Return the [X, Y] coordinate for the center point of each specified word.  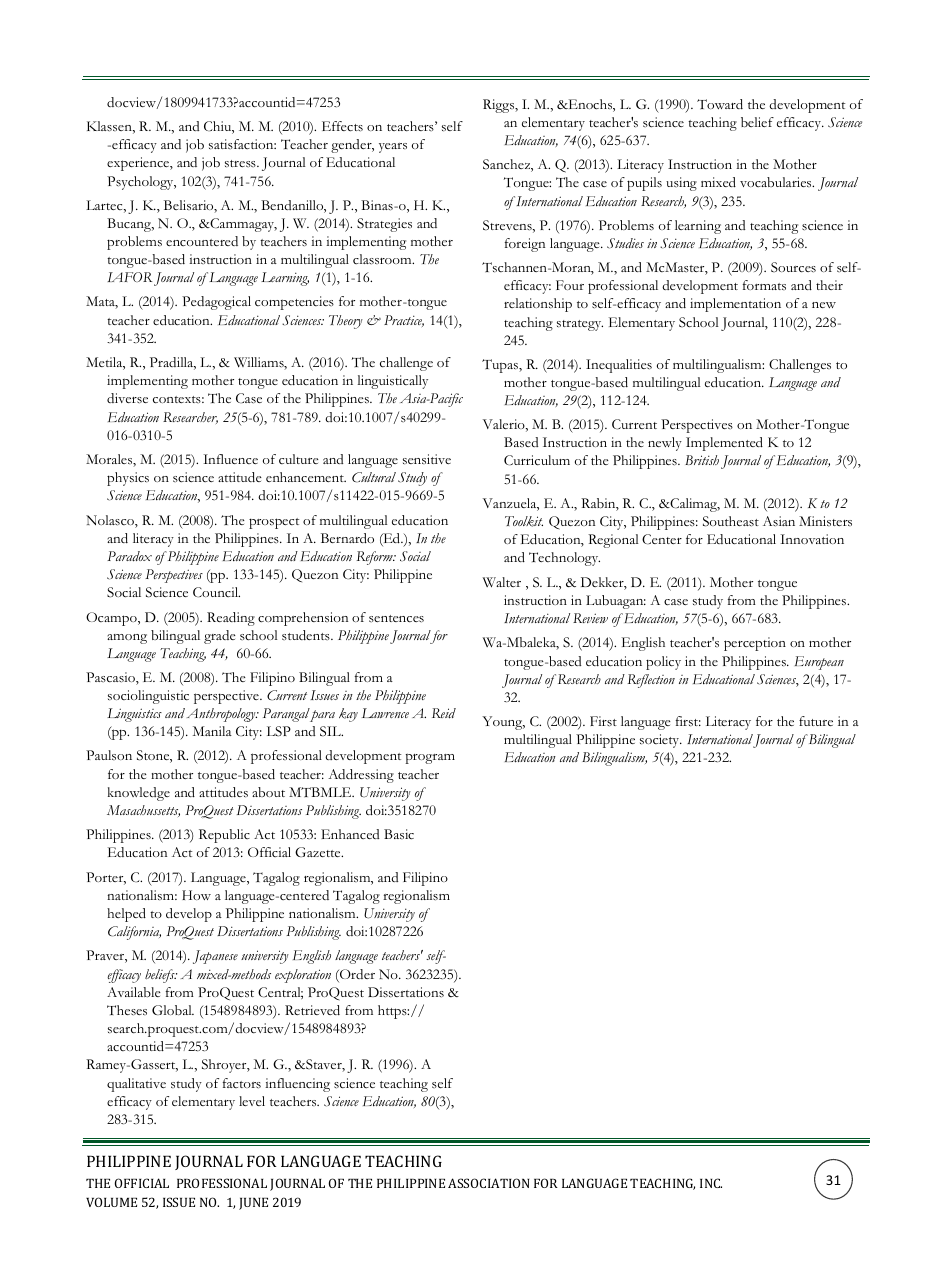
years [393, 148]
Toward [720, 104]
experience [139, 164]
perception [755, 644]
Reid [444, 713]
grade [220, 637]
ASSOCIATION [488, 1183]
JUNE [253, 1204]
